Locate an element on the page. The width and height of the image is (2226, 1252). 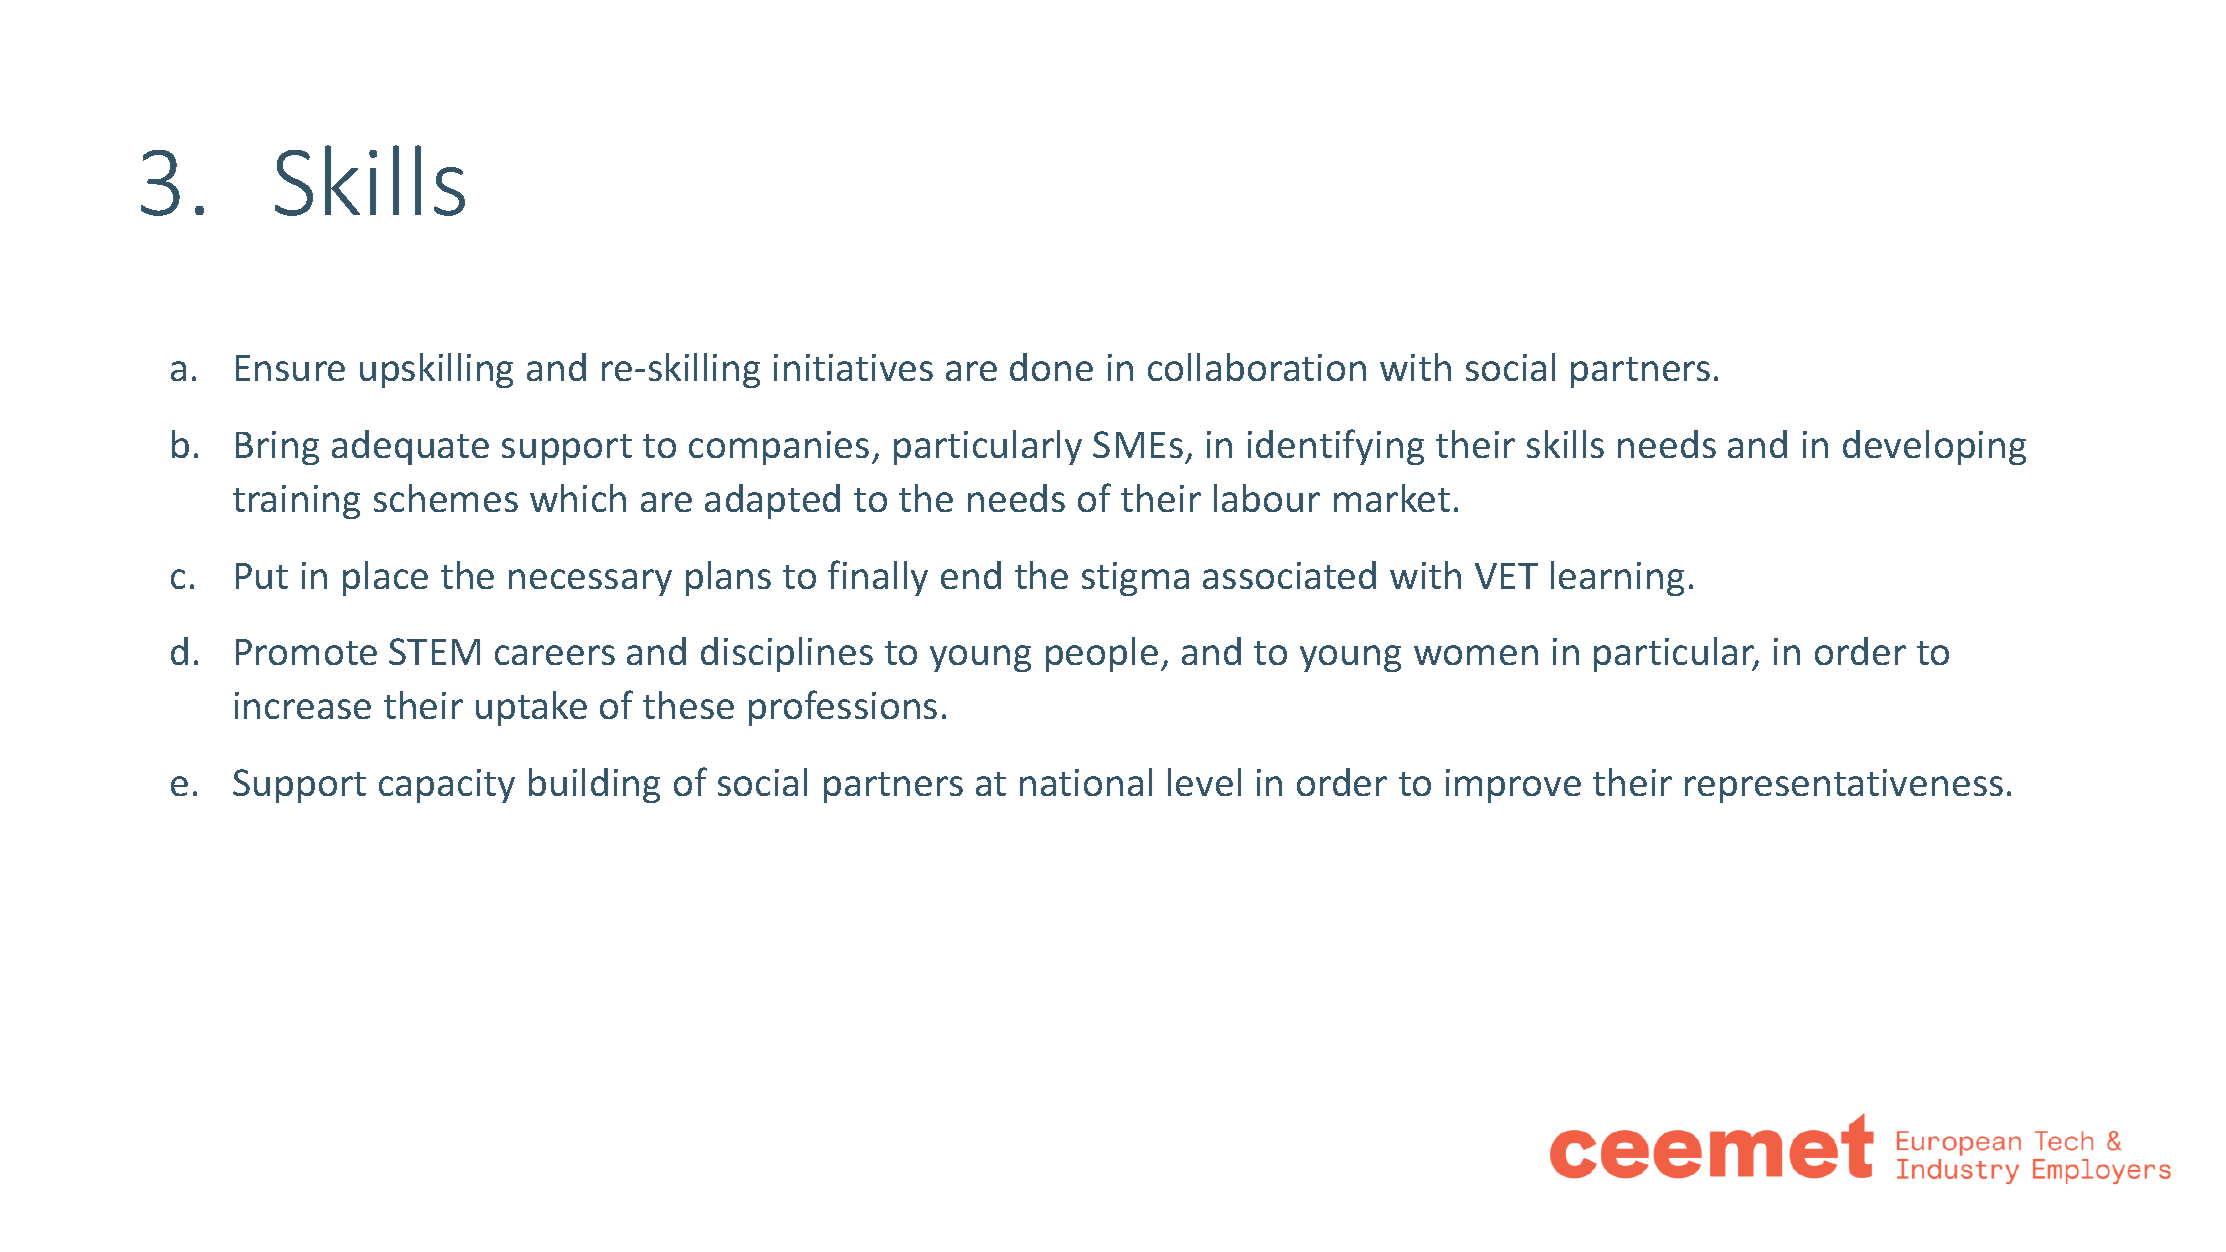
done is located at coordinates (1051, 367).
